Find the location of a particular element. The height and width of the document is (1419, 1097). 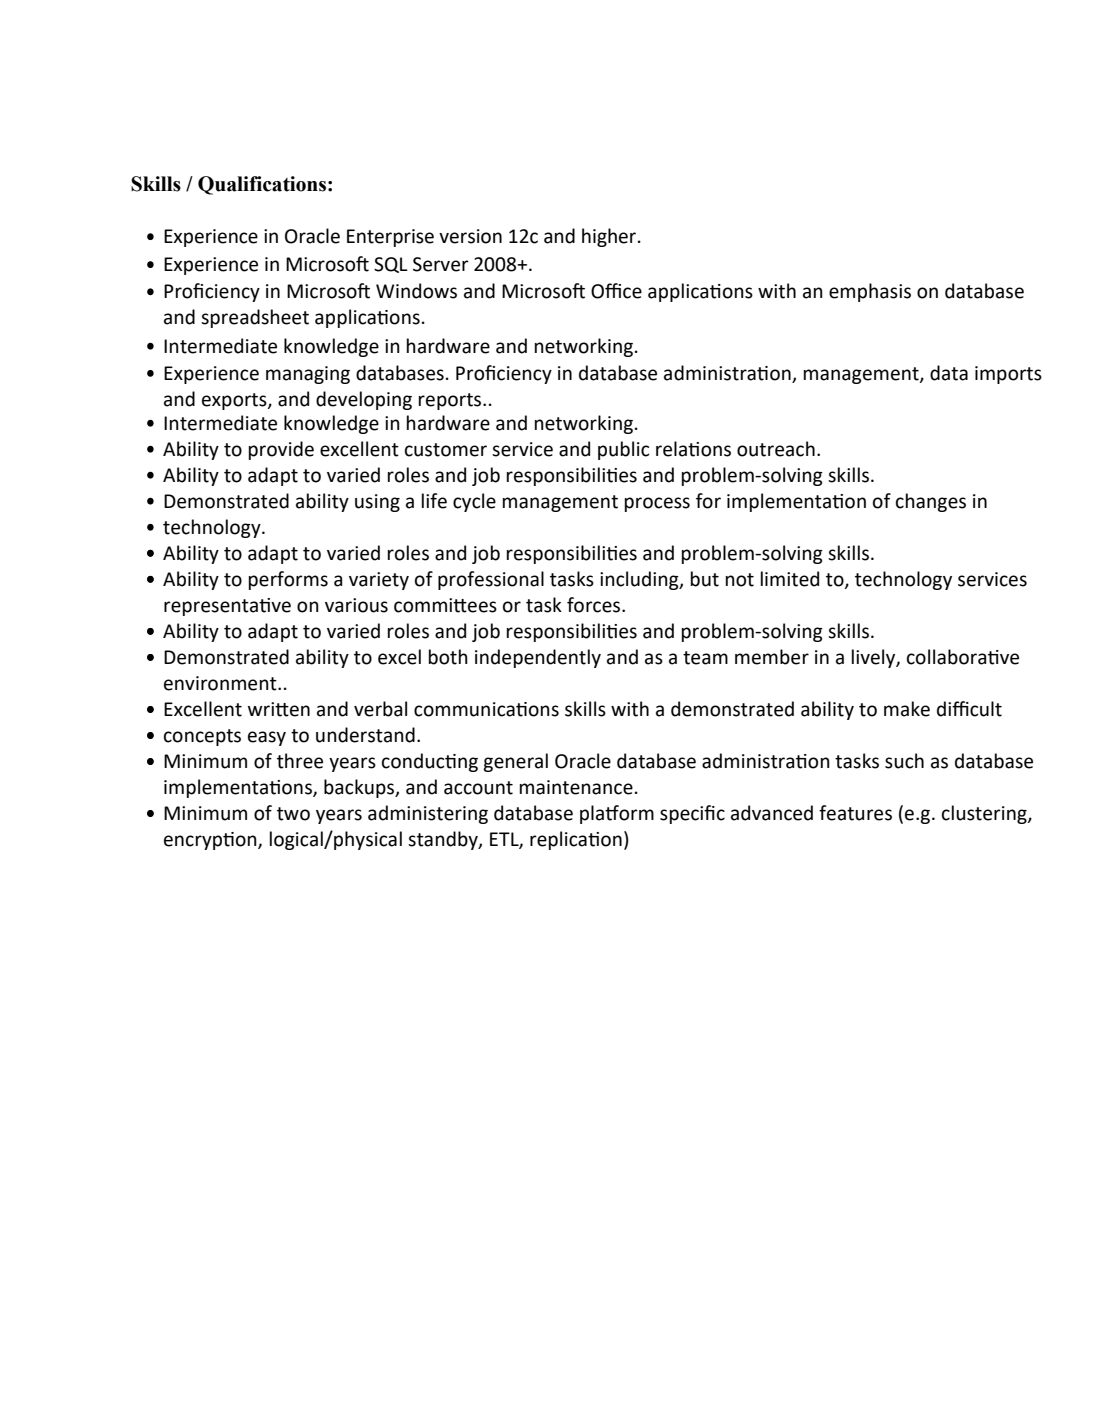

emphasis is located at coordinates (870, 292).
